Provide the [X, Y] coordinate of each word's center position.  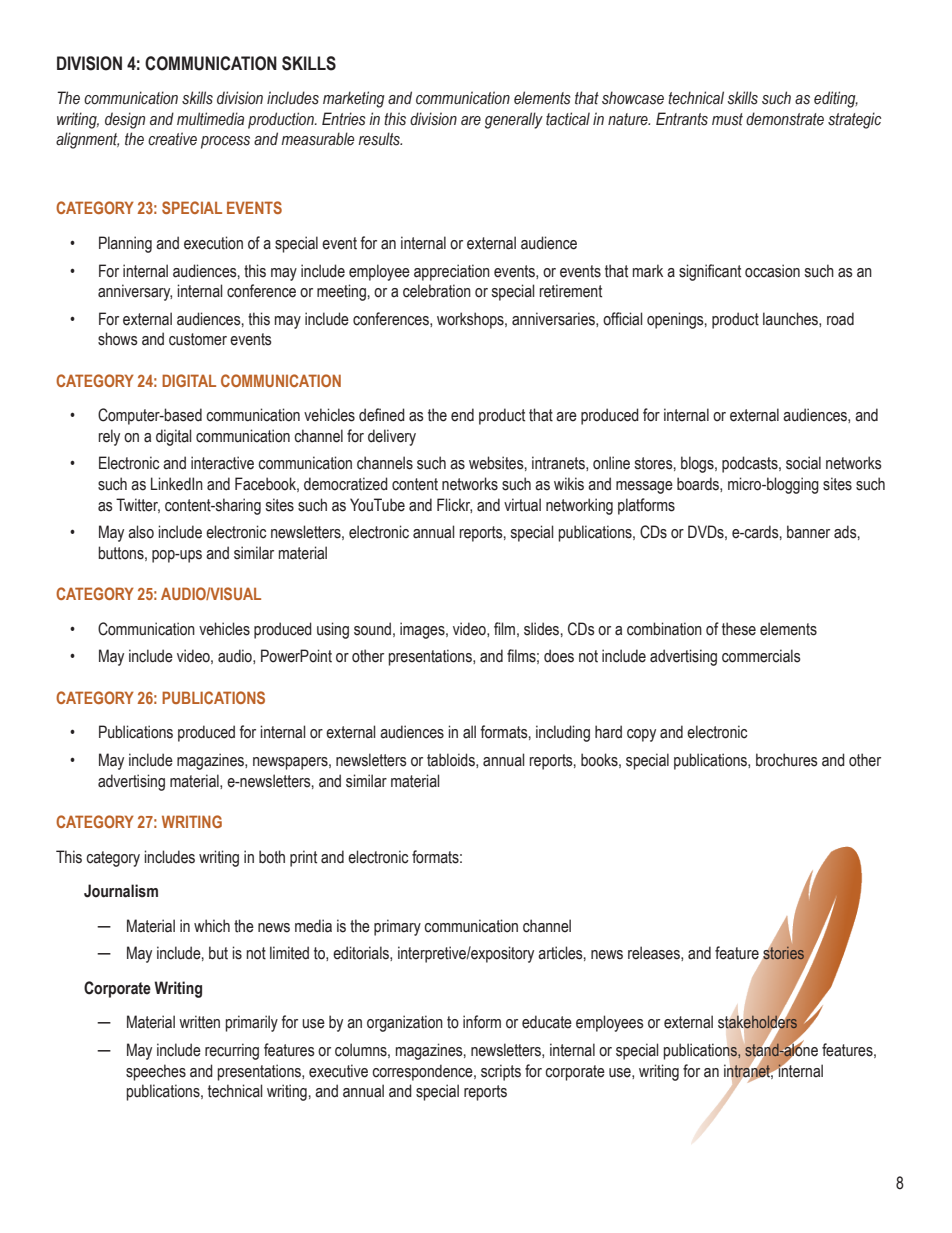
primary [397, 927]
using [333, 630]
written [199, 1022]
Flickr [454, 505]
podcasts [751, 464]
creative [172, 139]
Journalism [121, 891]
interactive [222, 463]
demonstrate [785, 119]
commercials [761, 656]
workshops [471, 320]
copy [641, 735]
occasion [772, 271]
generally [514, 120]
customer [198, 339]
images [423, 630]
